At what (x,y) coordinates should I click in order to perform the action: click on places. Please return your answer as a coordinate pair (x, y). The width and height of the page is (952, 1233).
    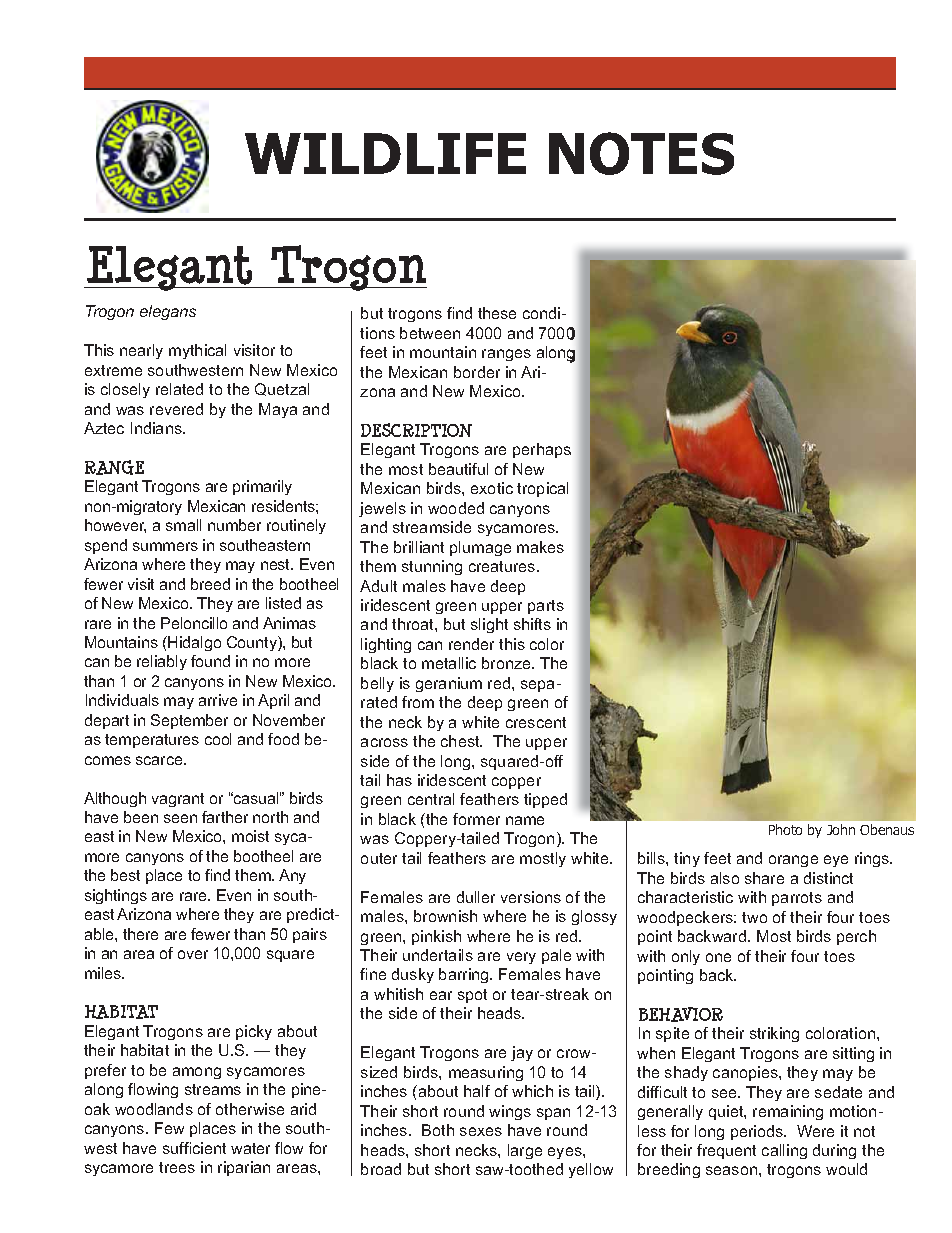
    Looking at the image, I should click on (213, 1129).
